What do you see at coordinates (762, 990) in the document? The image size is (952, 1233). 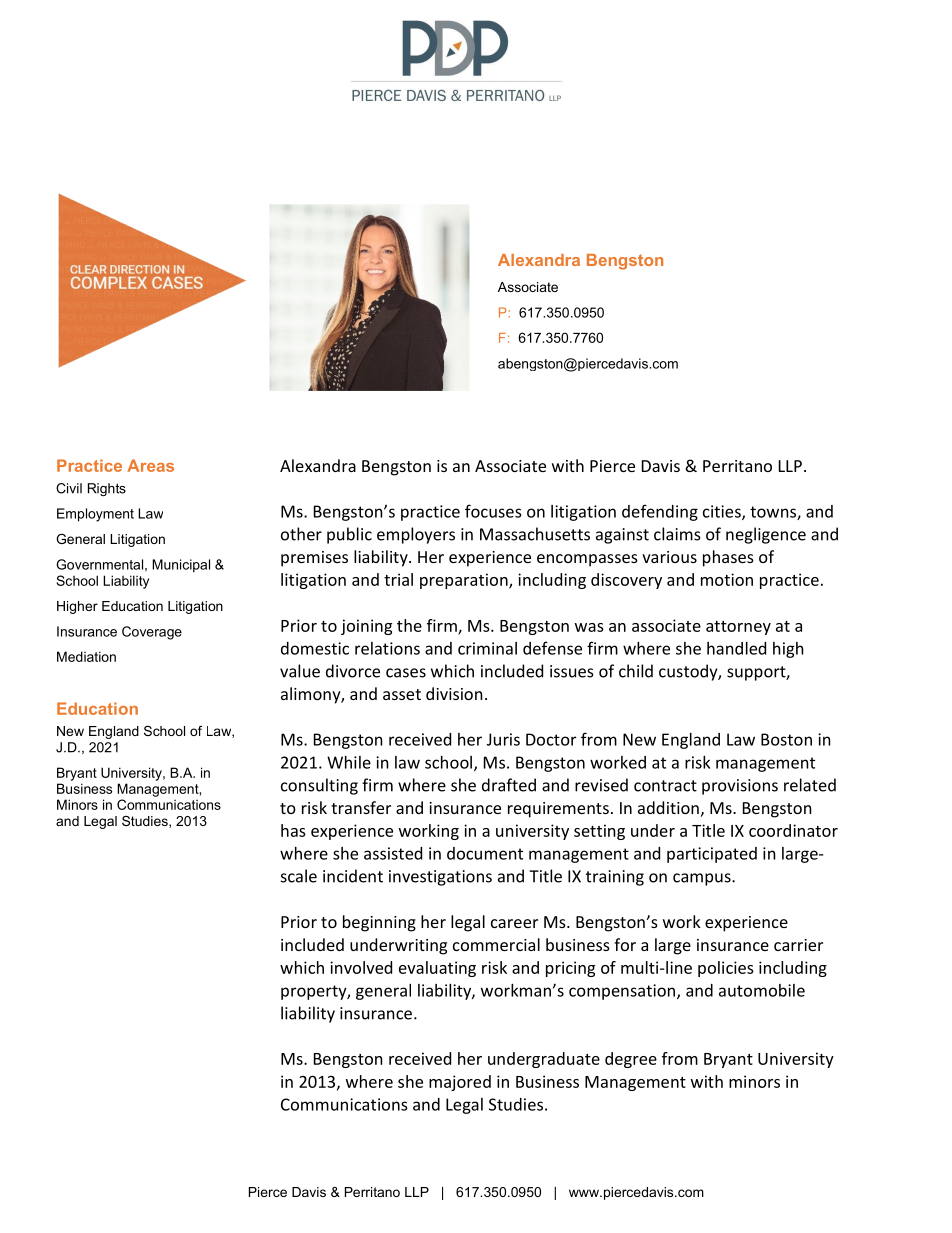 I see `automobile` at bounding box center [762, 990].
